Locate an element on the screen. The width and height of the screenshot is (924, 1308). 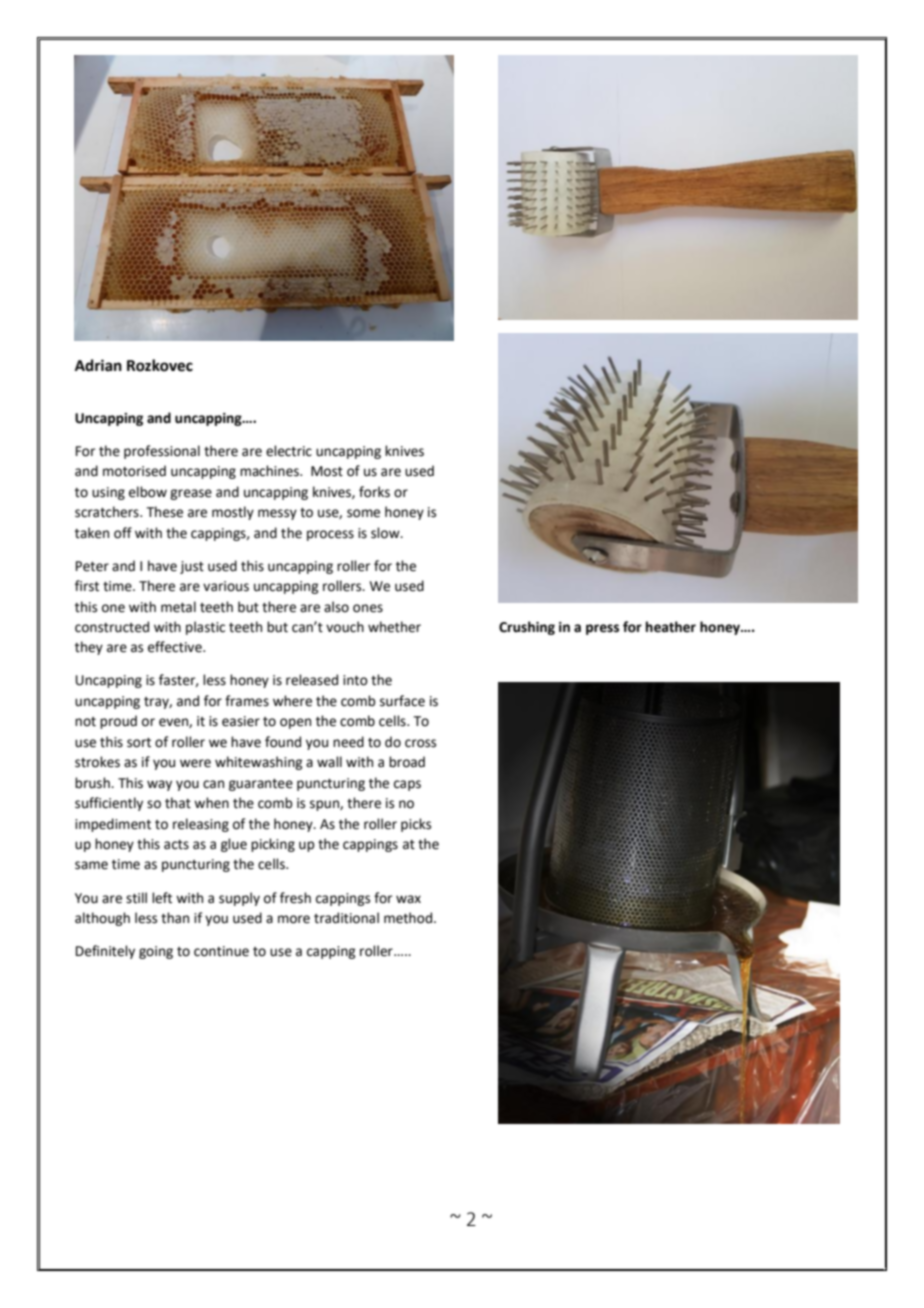
picks is located at coordinates (416, 825).
